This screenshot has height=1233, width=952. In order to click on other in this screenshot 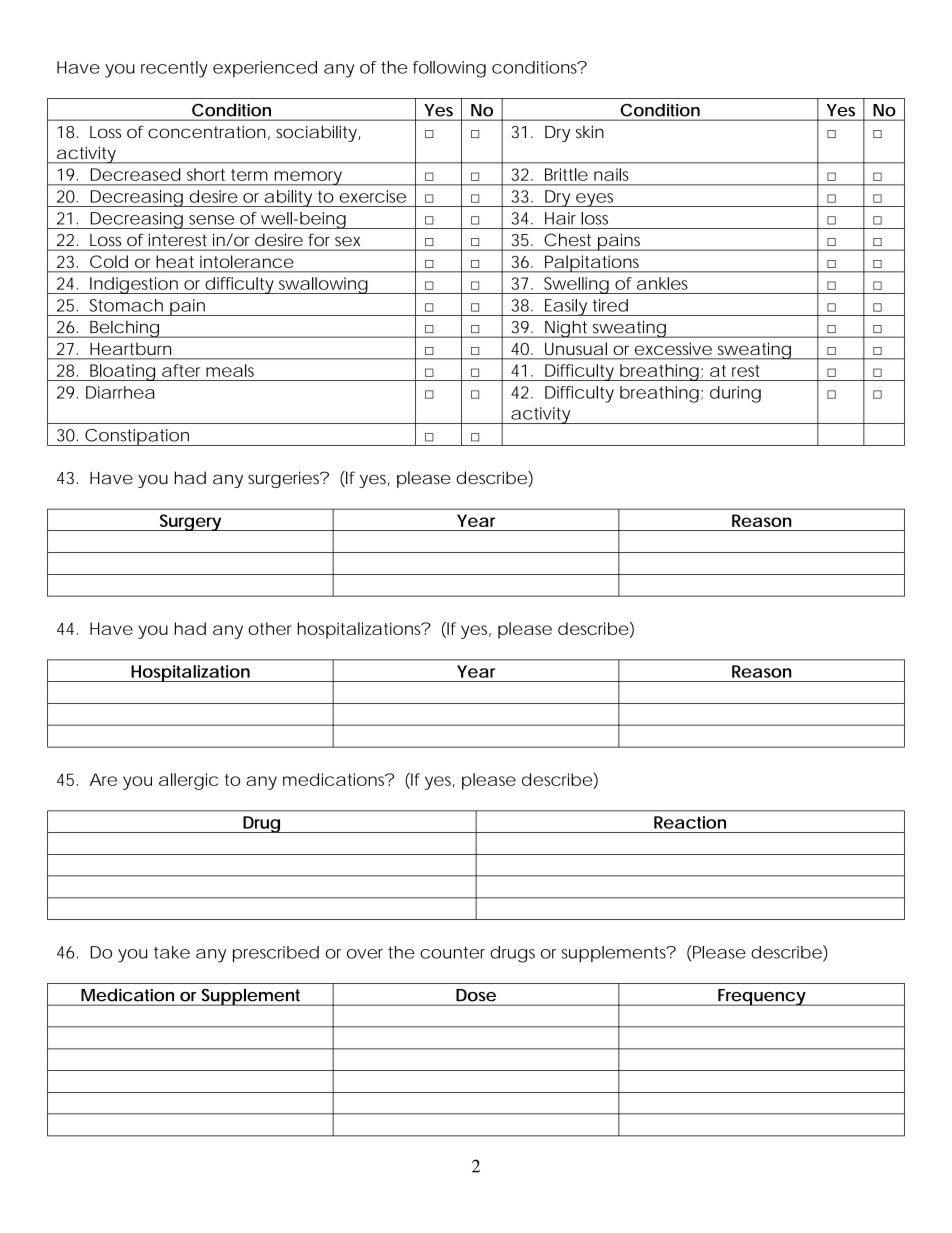, I will do `click(270, 628)`.
